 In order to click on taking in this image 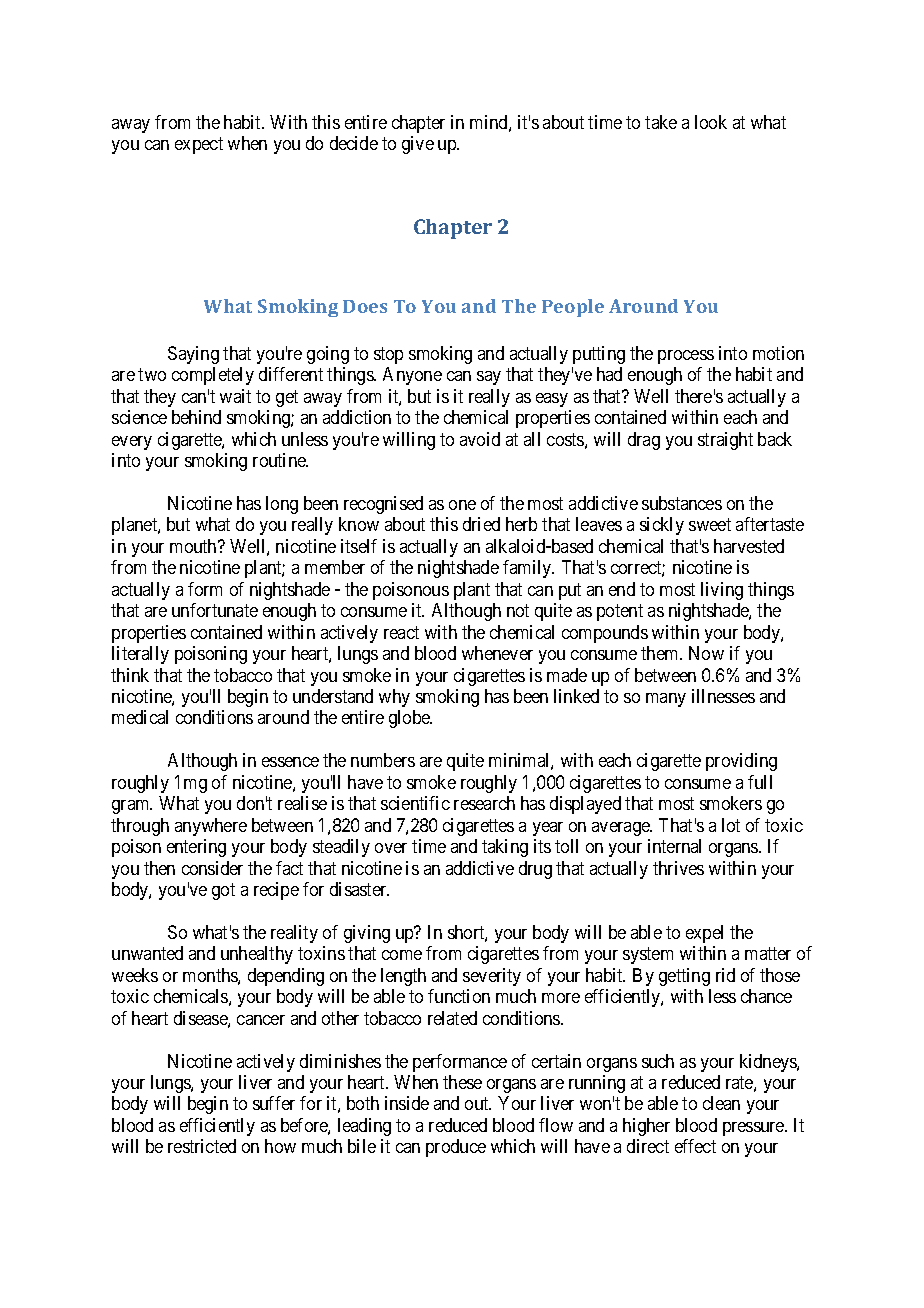, I will do `click(505, 848)`.
